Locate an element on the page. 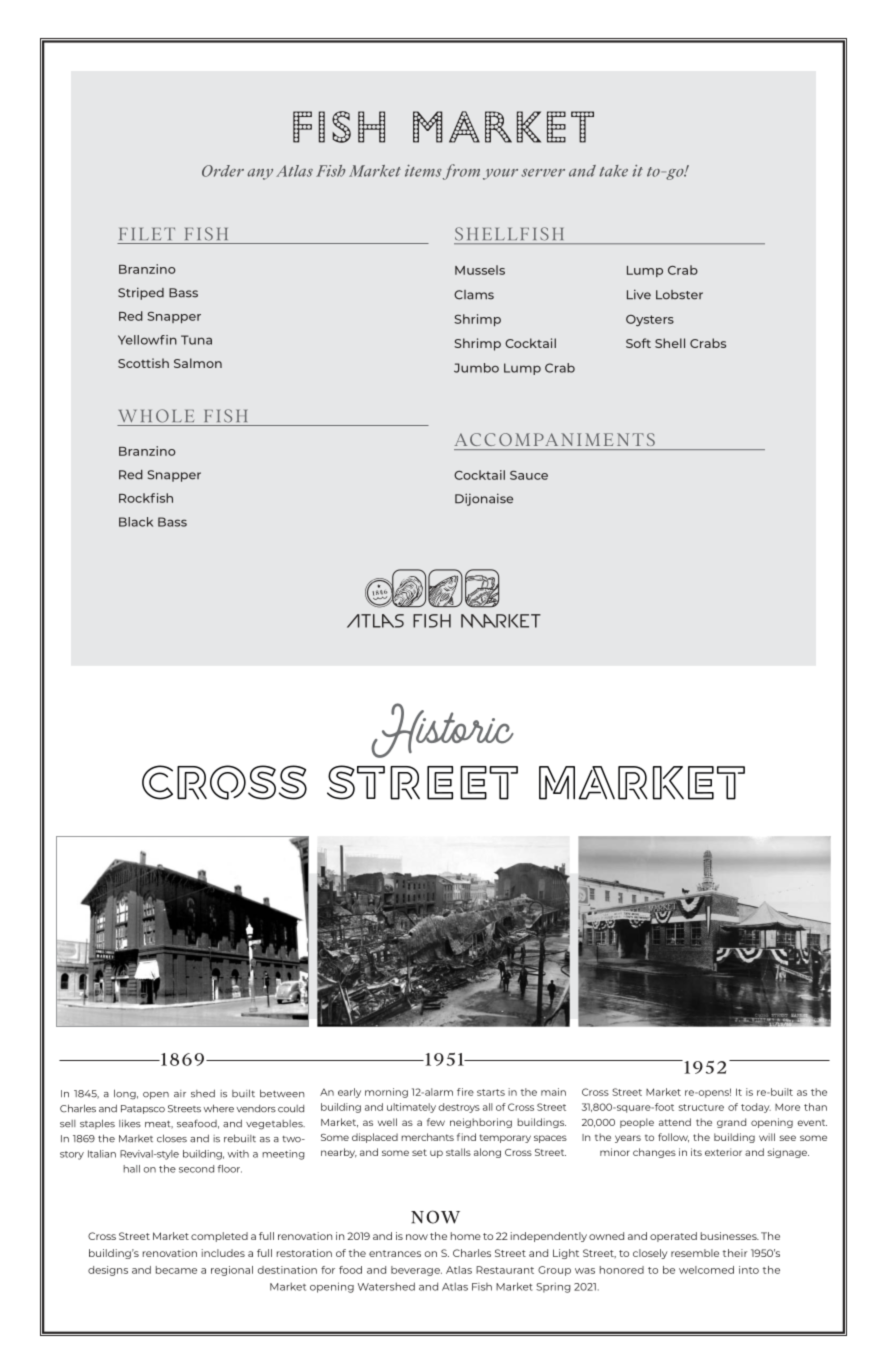 The image size is (887, 1372). Historic is located at coordinates (442, 730).
